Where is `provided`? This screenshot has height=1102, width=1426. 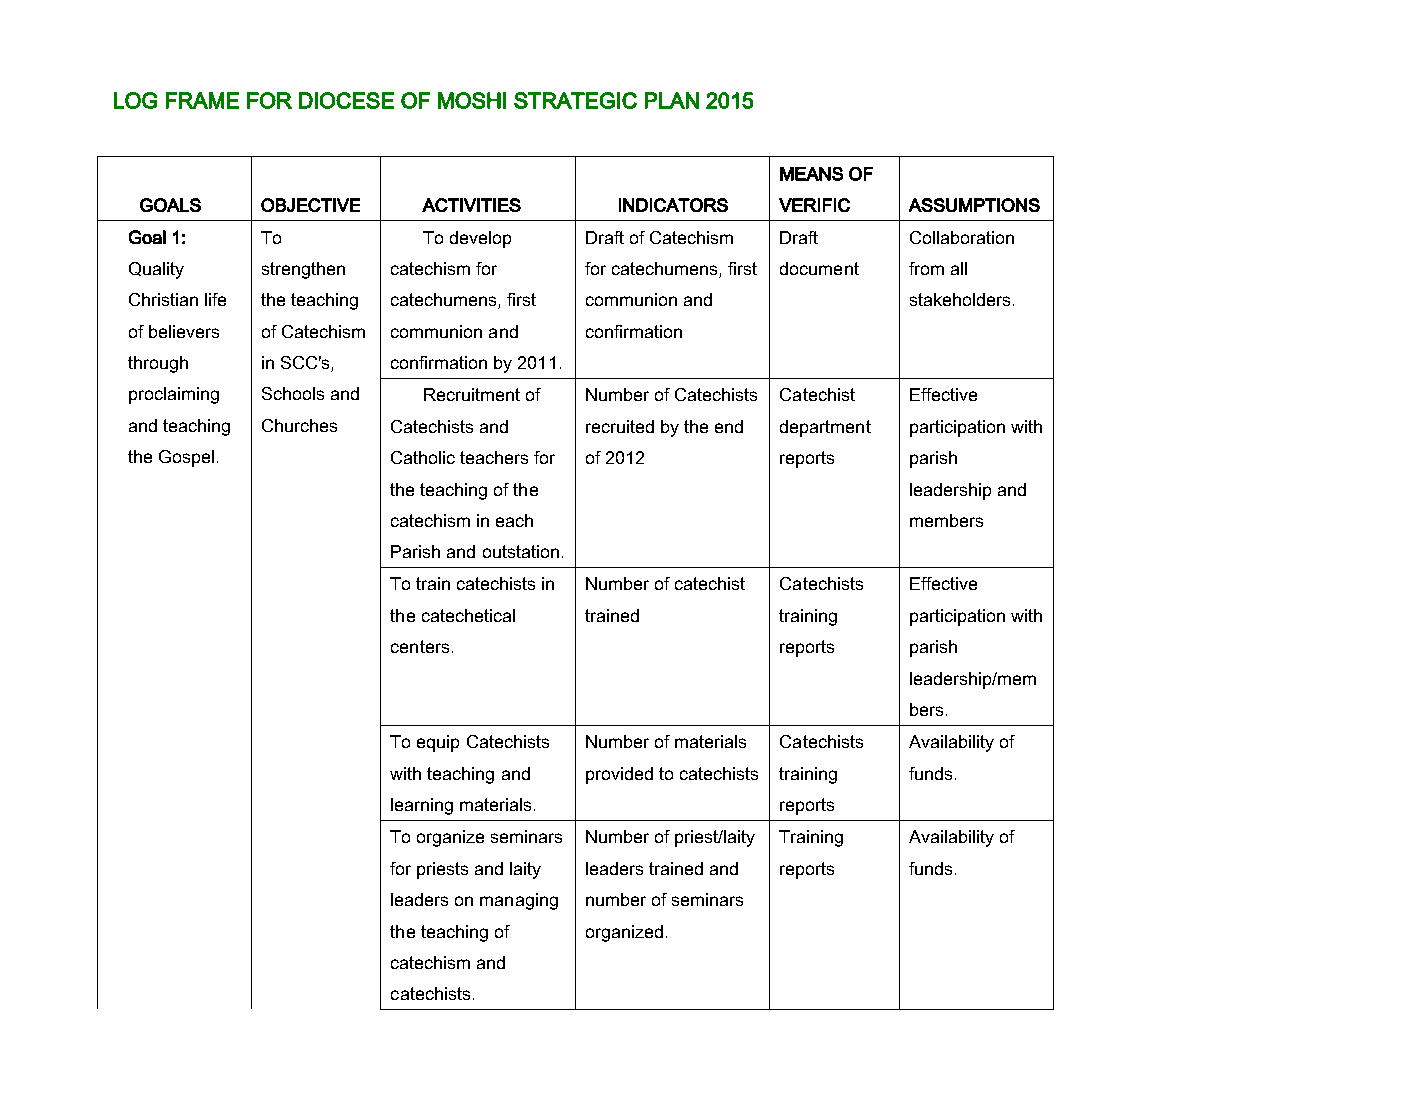
provided is located at coordinates (619, 775).
